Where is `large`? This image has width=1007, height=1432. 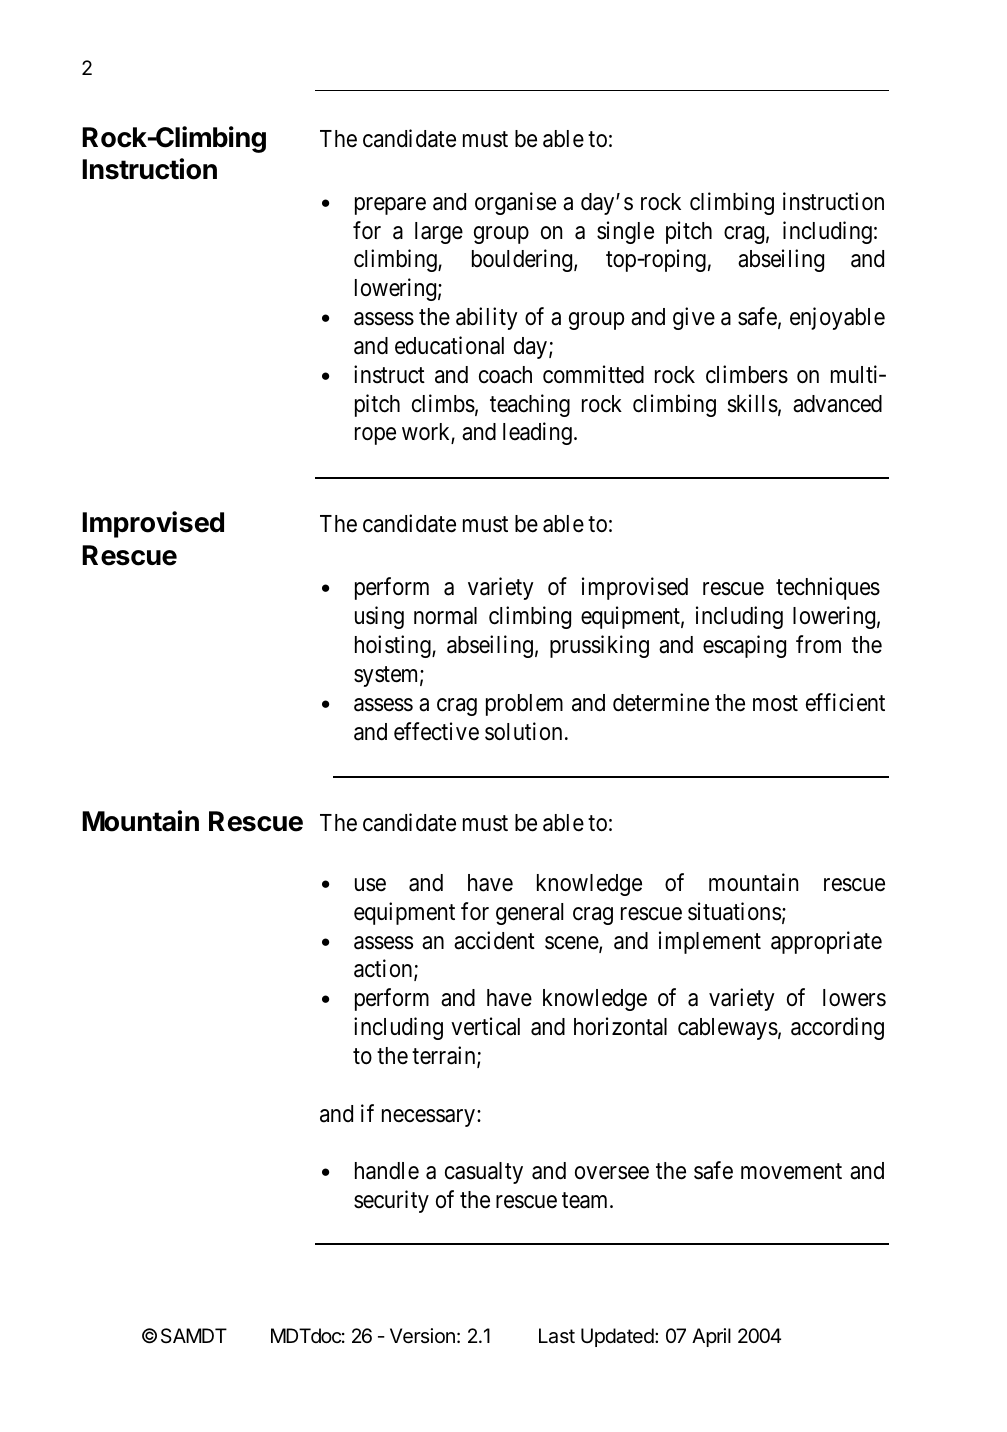 large is located at coordinates (439, 233).
